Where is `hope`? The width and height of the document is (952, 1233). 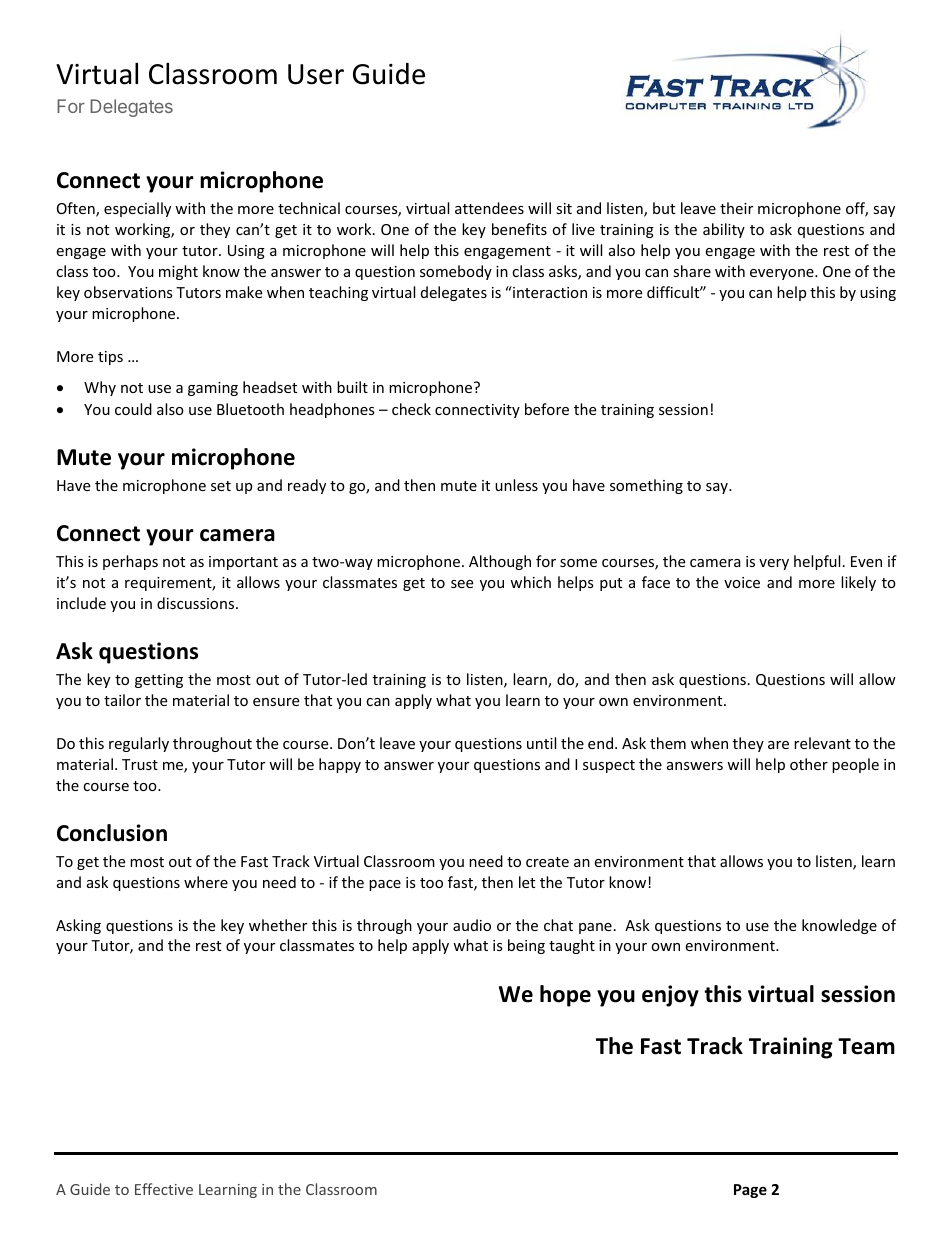
hope is located at coordinates (565, 996).
